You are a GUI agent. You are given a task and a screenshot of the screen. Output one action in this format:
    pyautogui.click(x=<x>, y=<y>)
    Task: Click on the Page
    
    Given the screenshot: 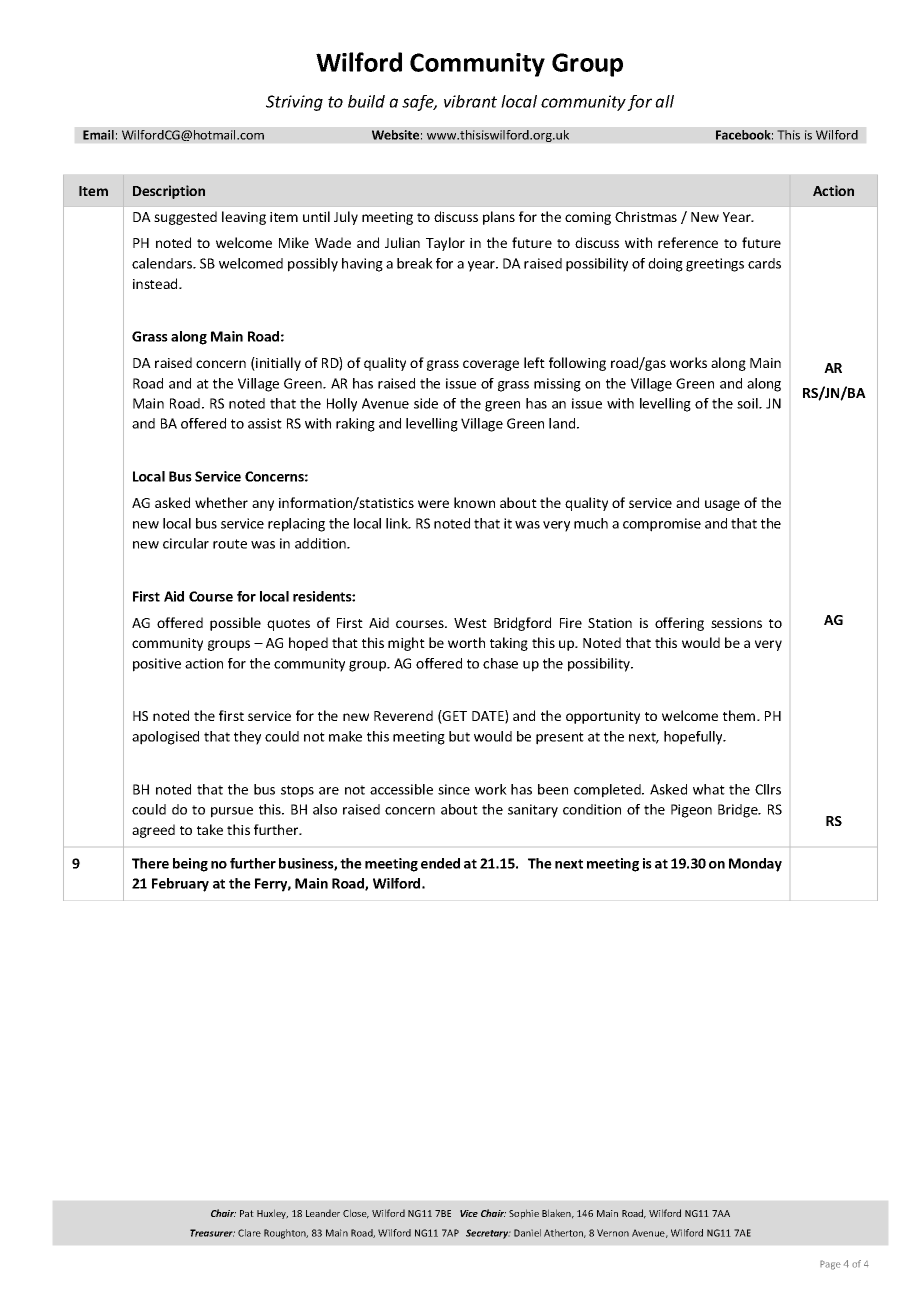 What is the action you would take?
    pyautogui.click(x=830, y=1265)
